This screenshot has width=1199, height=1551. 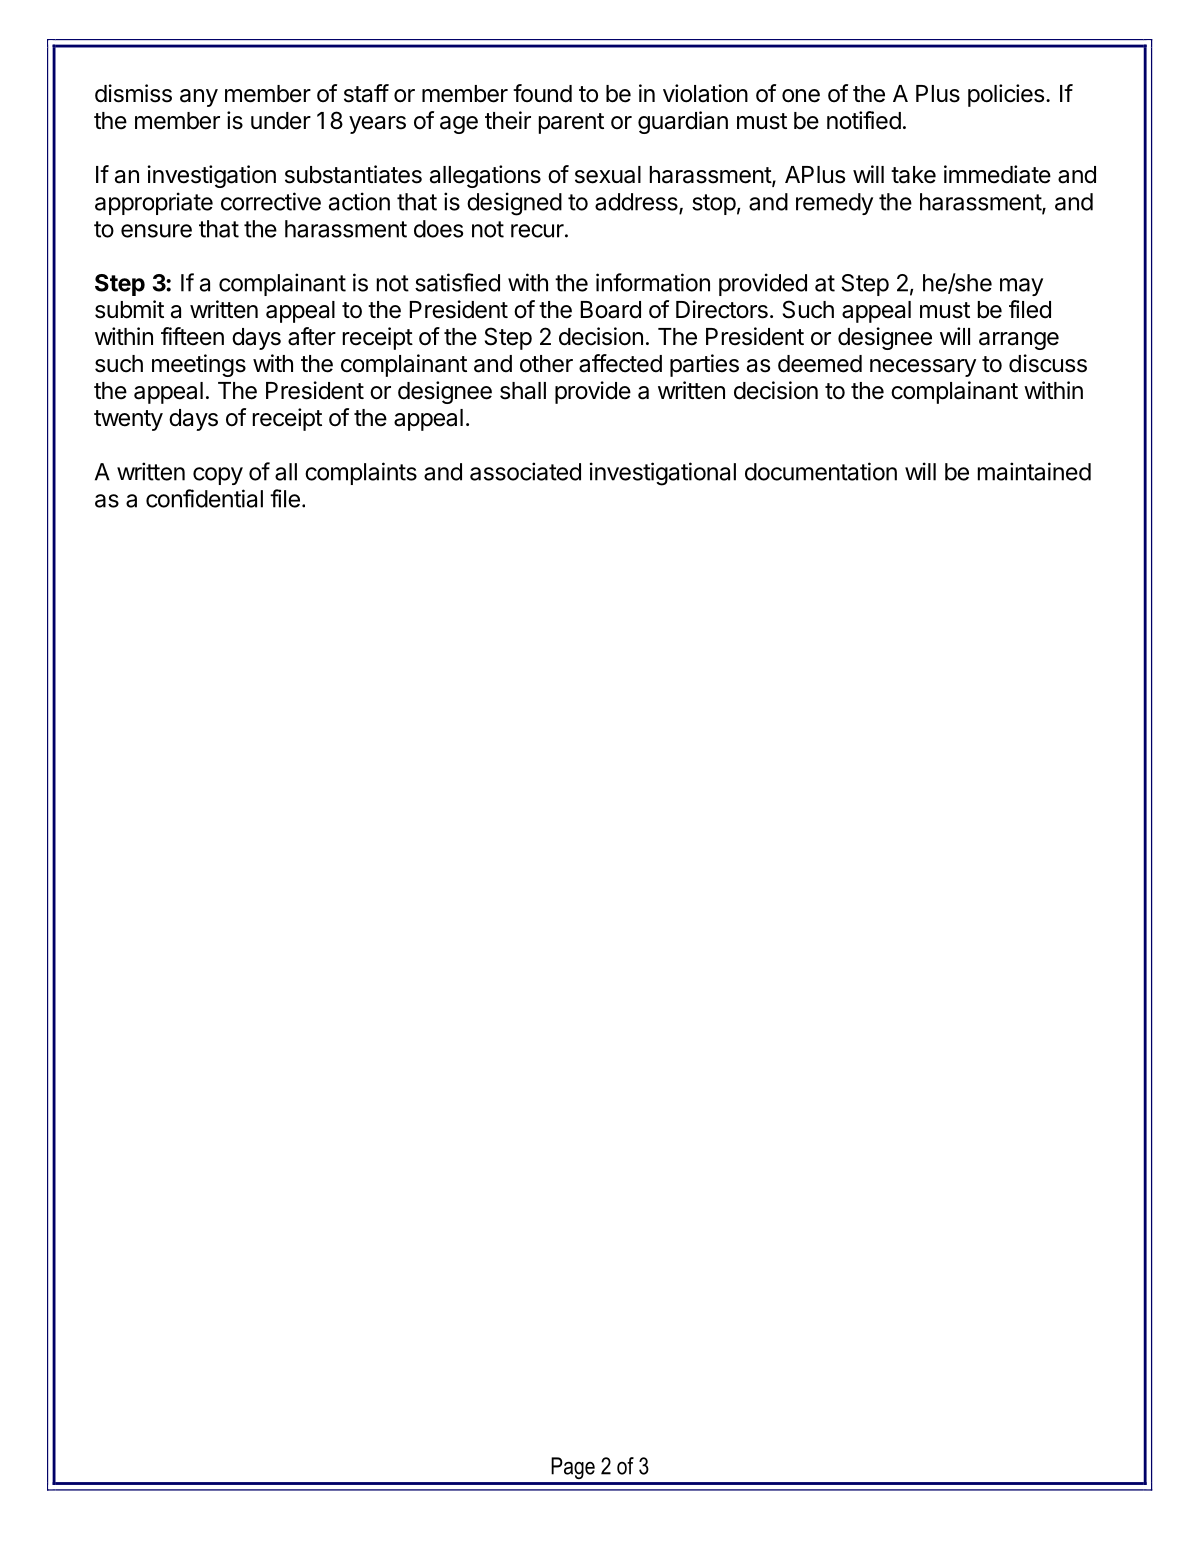 What do you see at coordinates (218, 476) in the screenshot?
I see `copy` at bounding box center [218, 476].
